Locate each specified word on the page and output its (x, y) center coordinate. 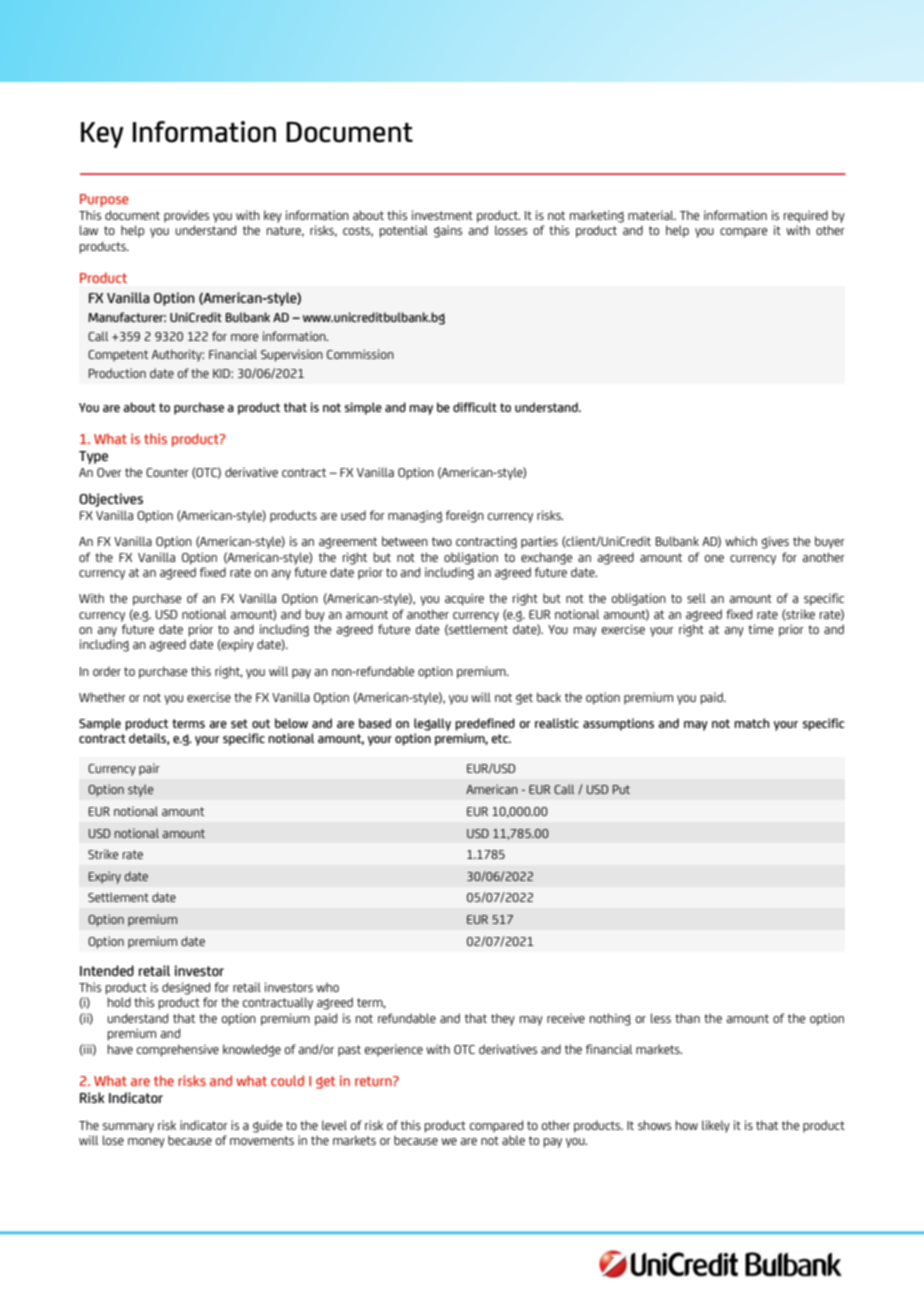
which (741, 541)
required (806, 216)
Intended (107, 970)
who (327, 987)
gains (448, 231)
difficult (475, 407)
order (107, 671)
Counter (167, 472)
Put (621, 789)
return (374, 1081)
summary (128, 1128)
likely (716, 1126)
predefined (485, 724)
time (760, 629)
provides (186, 216)
